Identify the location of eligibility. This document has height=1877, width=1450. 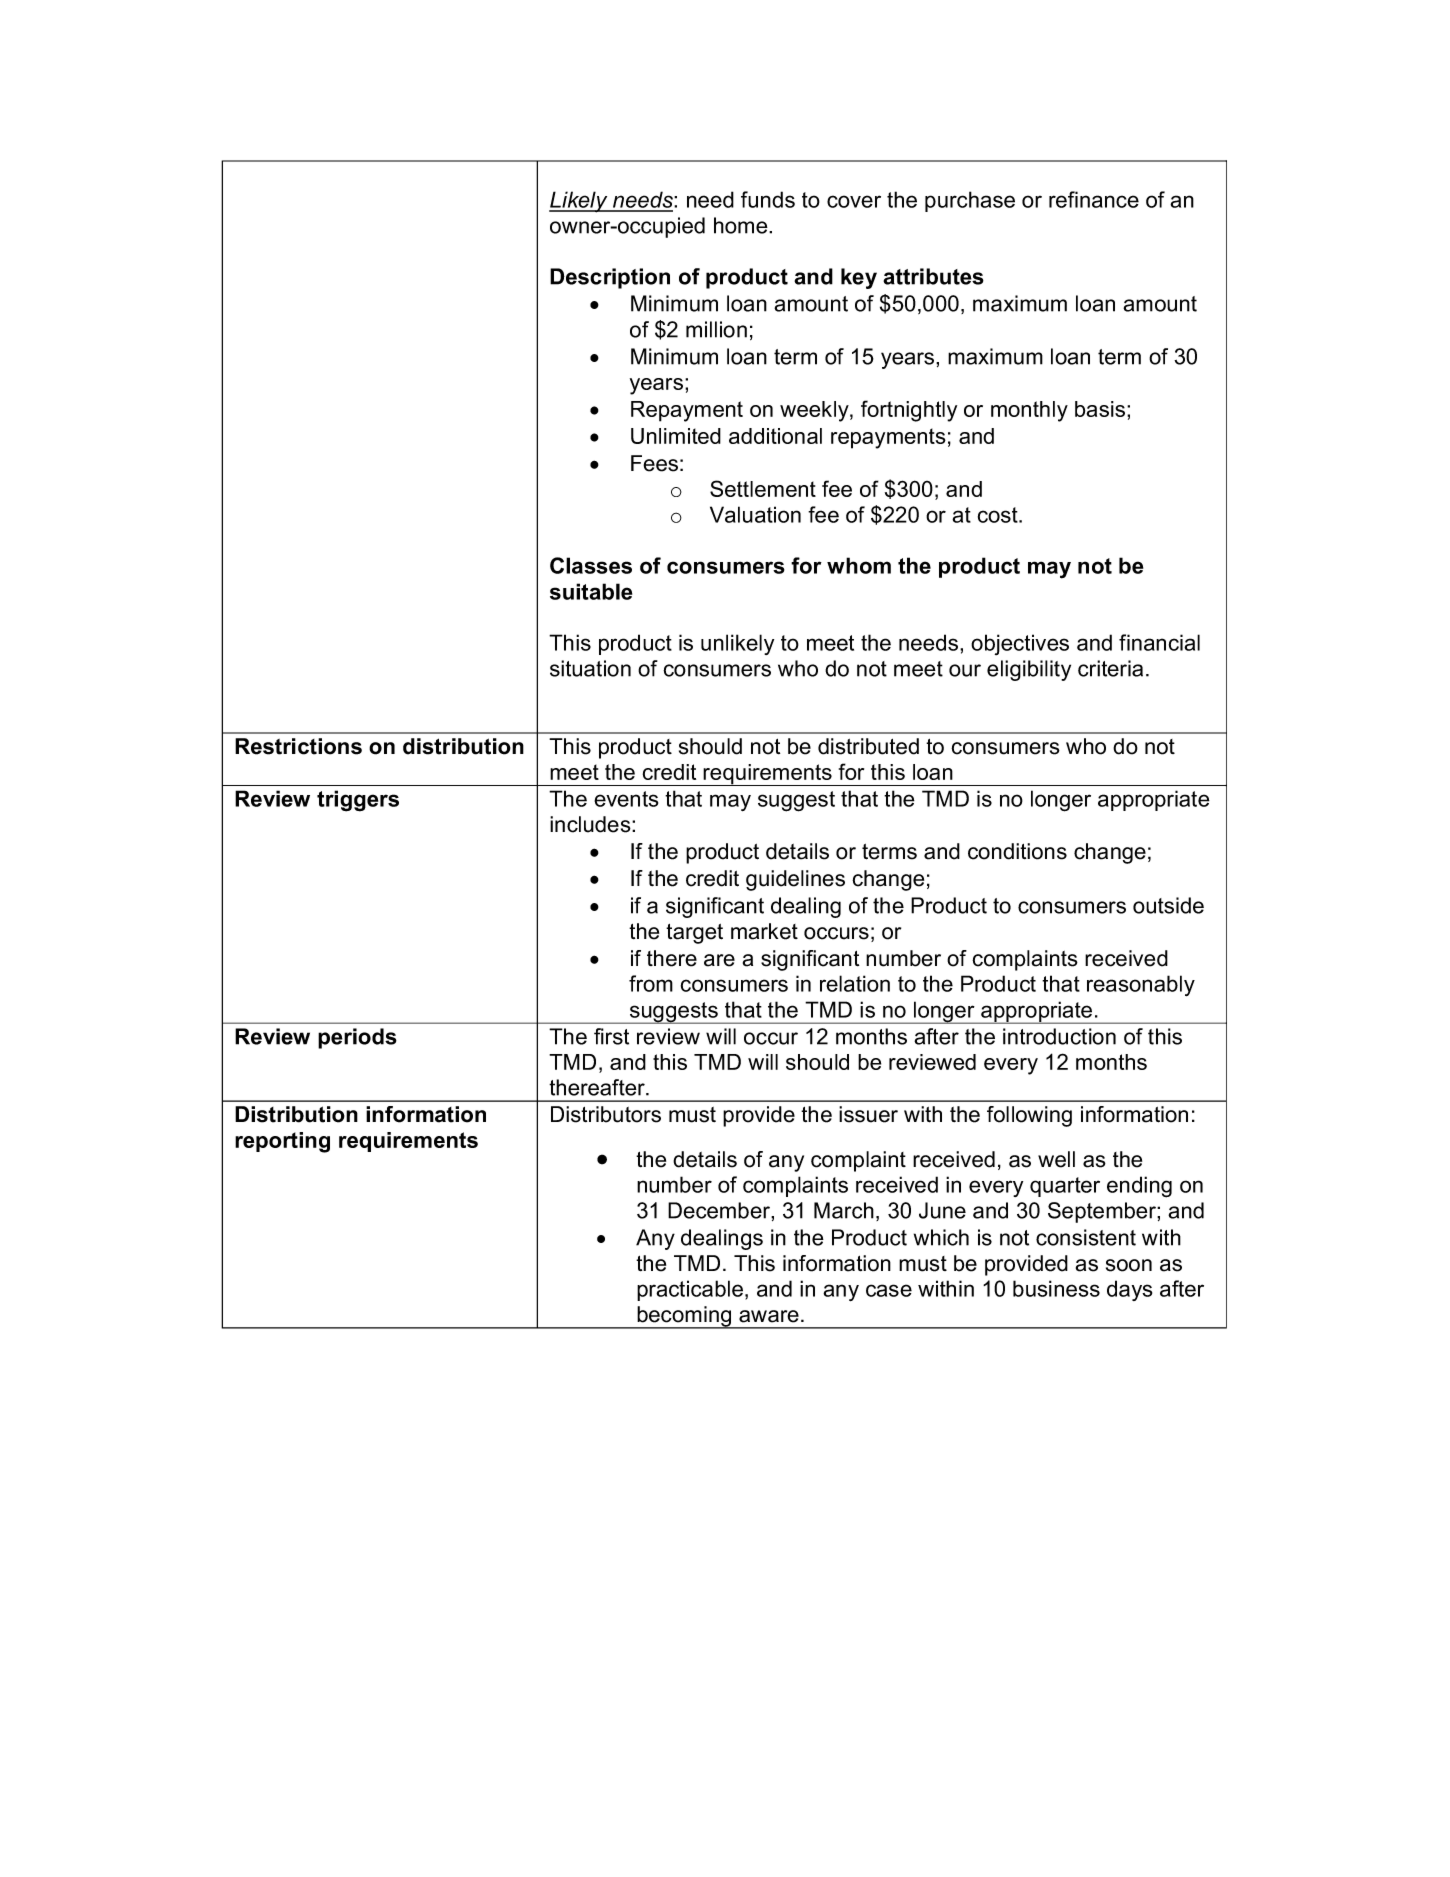
(1029, 670).
